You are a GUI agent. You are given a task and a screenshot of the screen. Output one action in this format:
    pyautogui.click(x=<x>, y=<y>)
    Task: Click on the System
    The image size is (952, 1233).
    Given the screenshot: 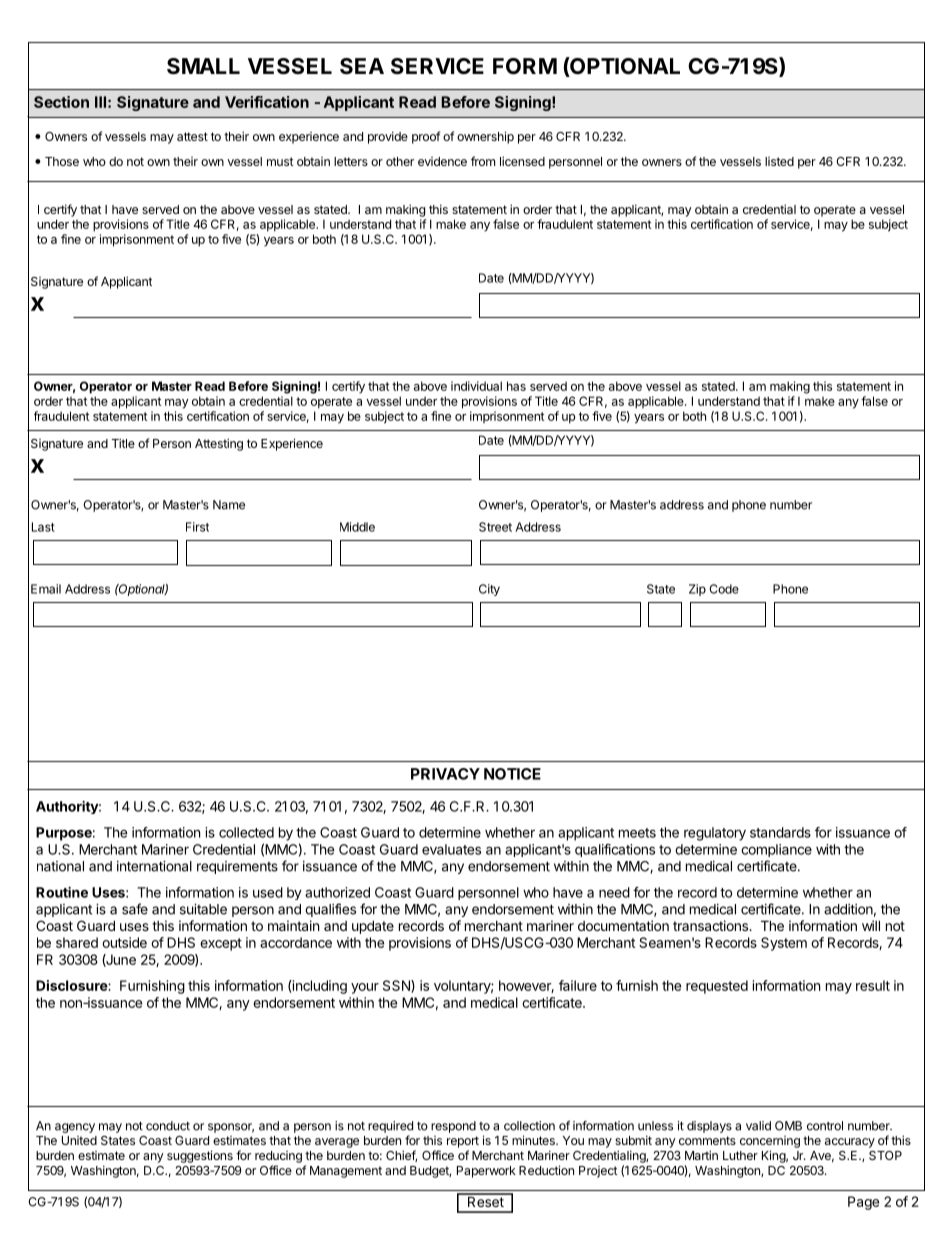 What is the action you would take?
    pyautogui.click(x=784, y=944)
